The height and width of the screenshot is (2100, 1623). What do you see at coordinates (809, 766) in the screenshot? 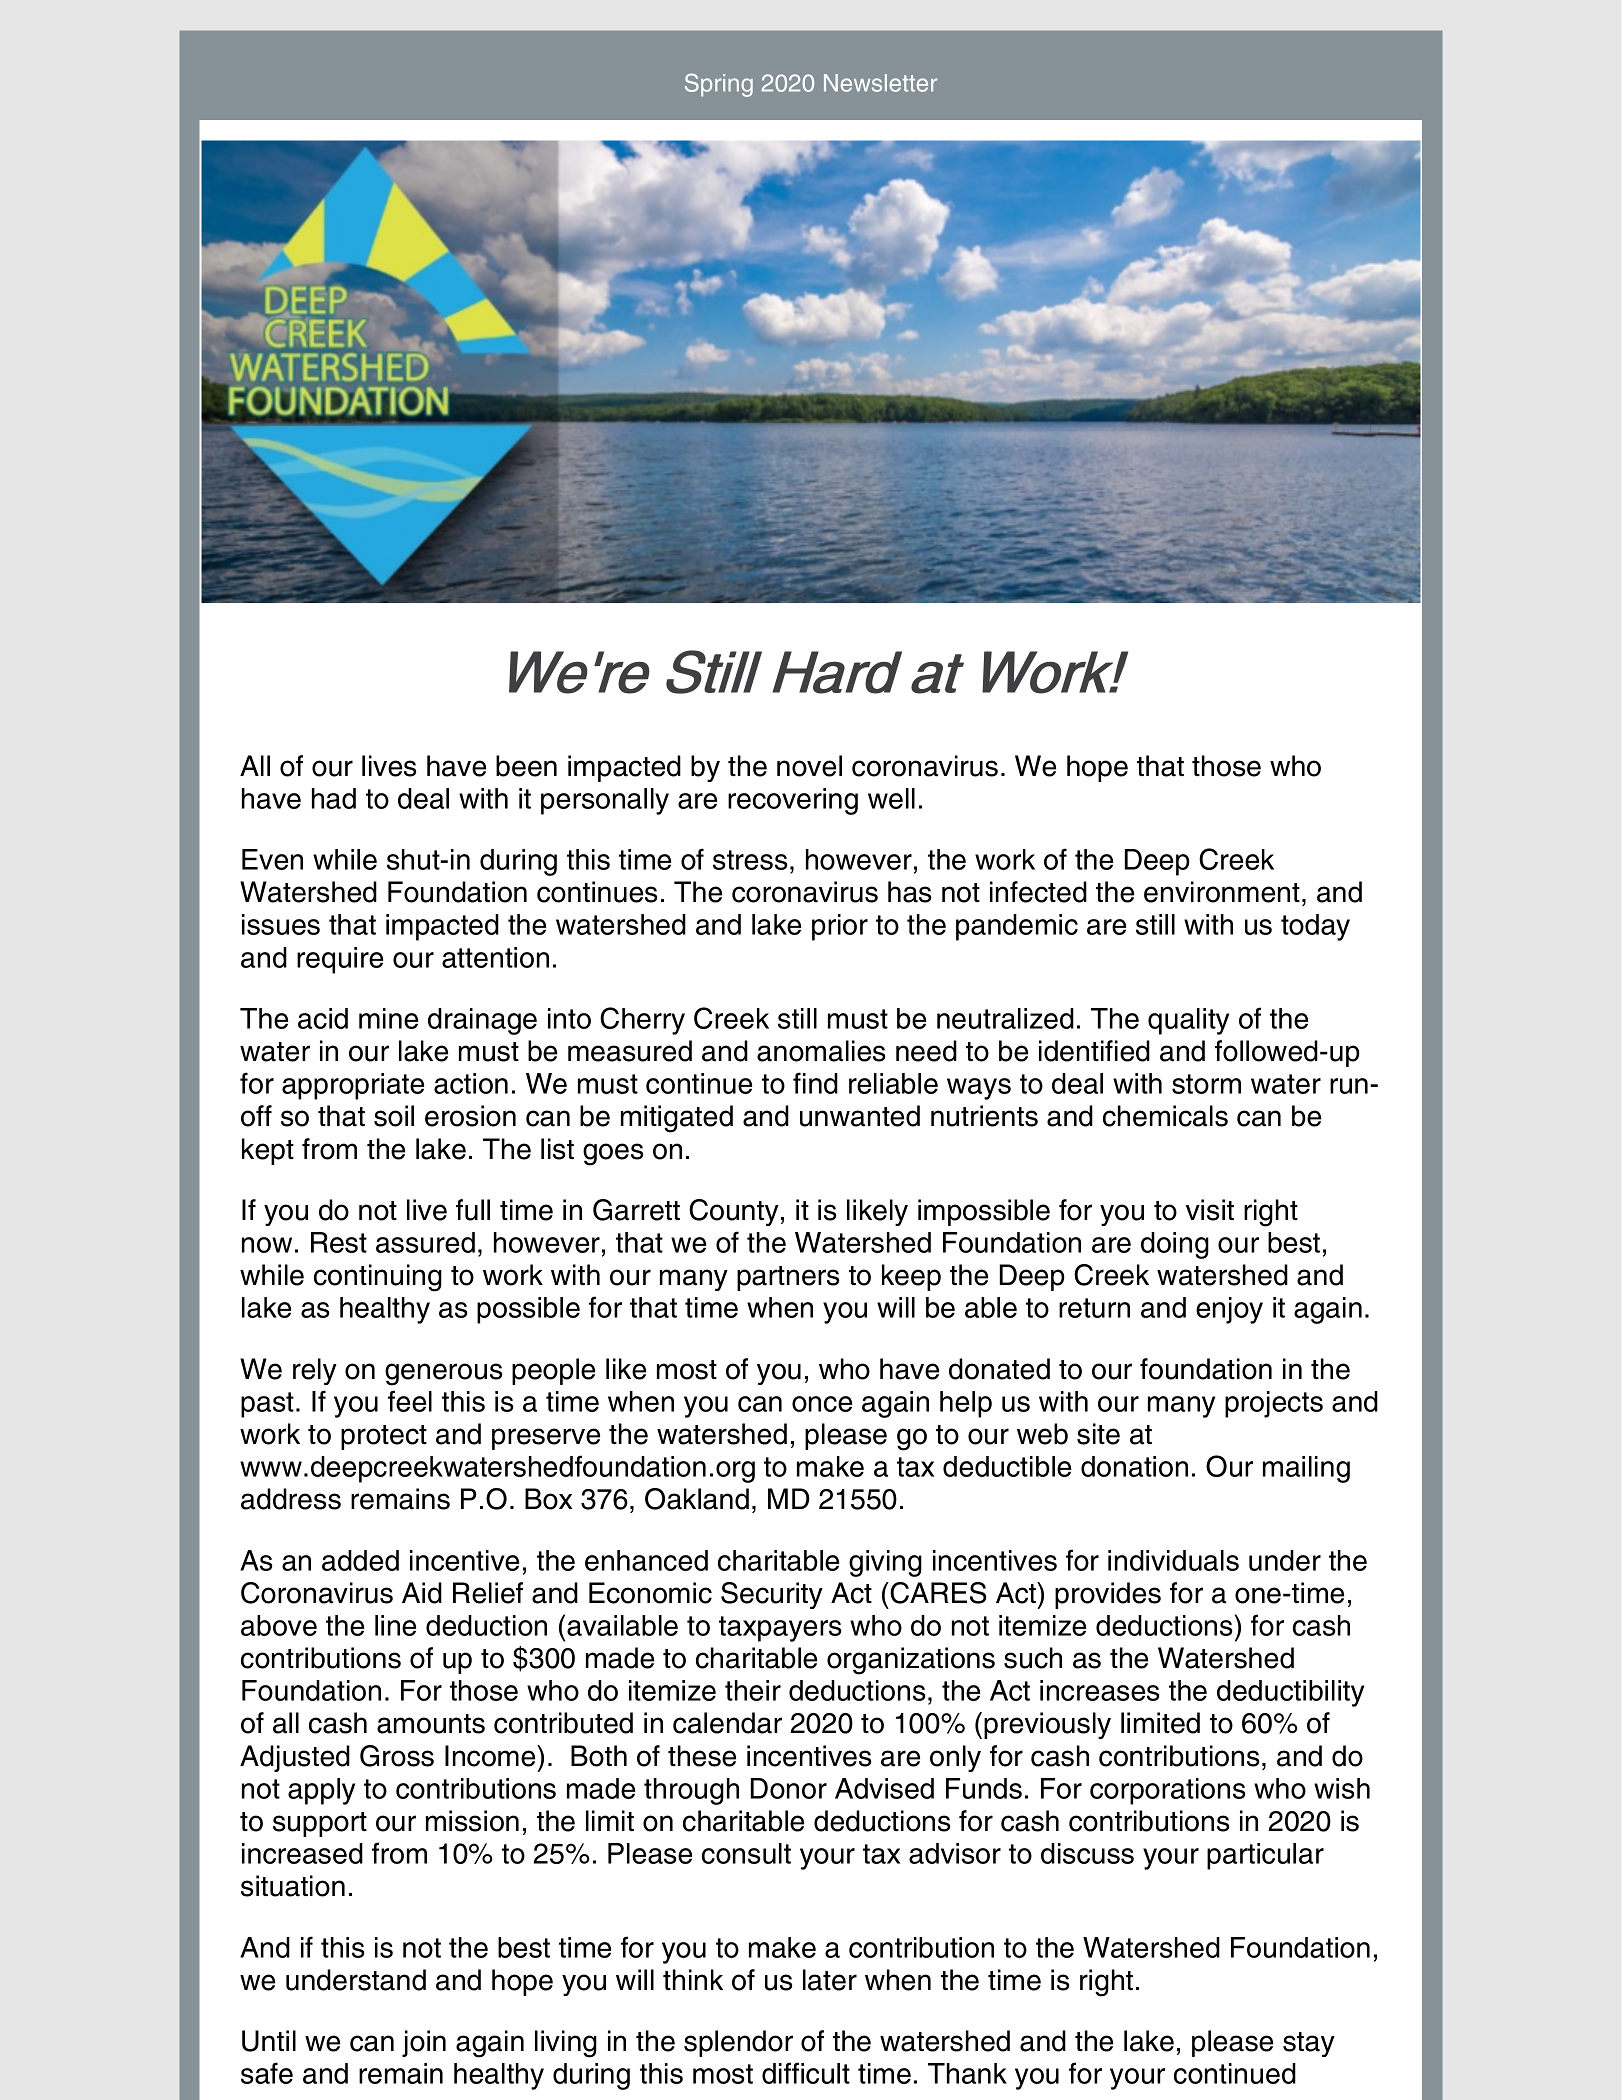
I see `novel` at bounding box center [809, 766].
